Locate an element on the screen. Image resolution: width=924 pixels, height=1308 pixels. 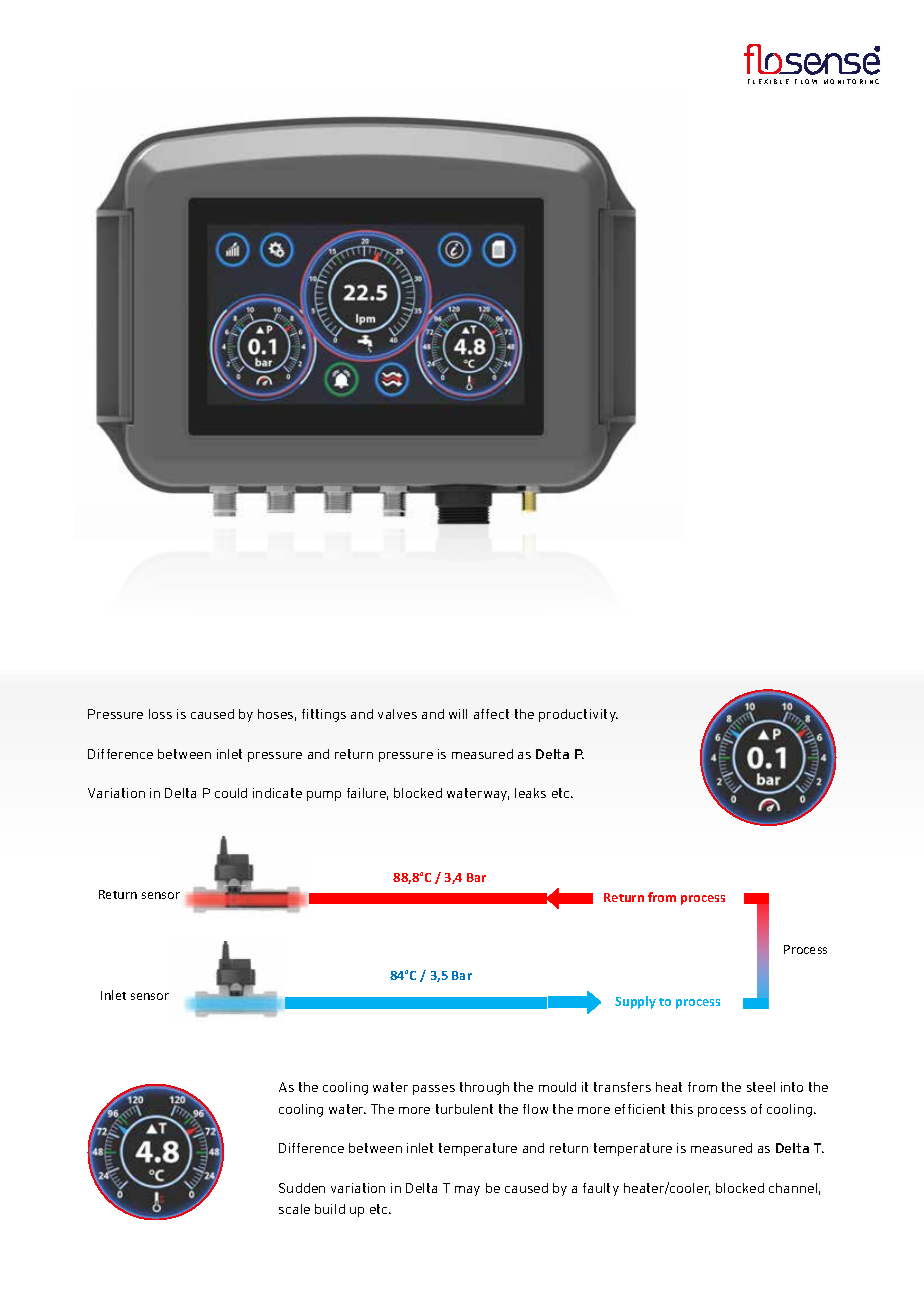
FLEXIBLE is located at coordinates (768, 81).
